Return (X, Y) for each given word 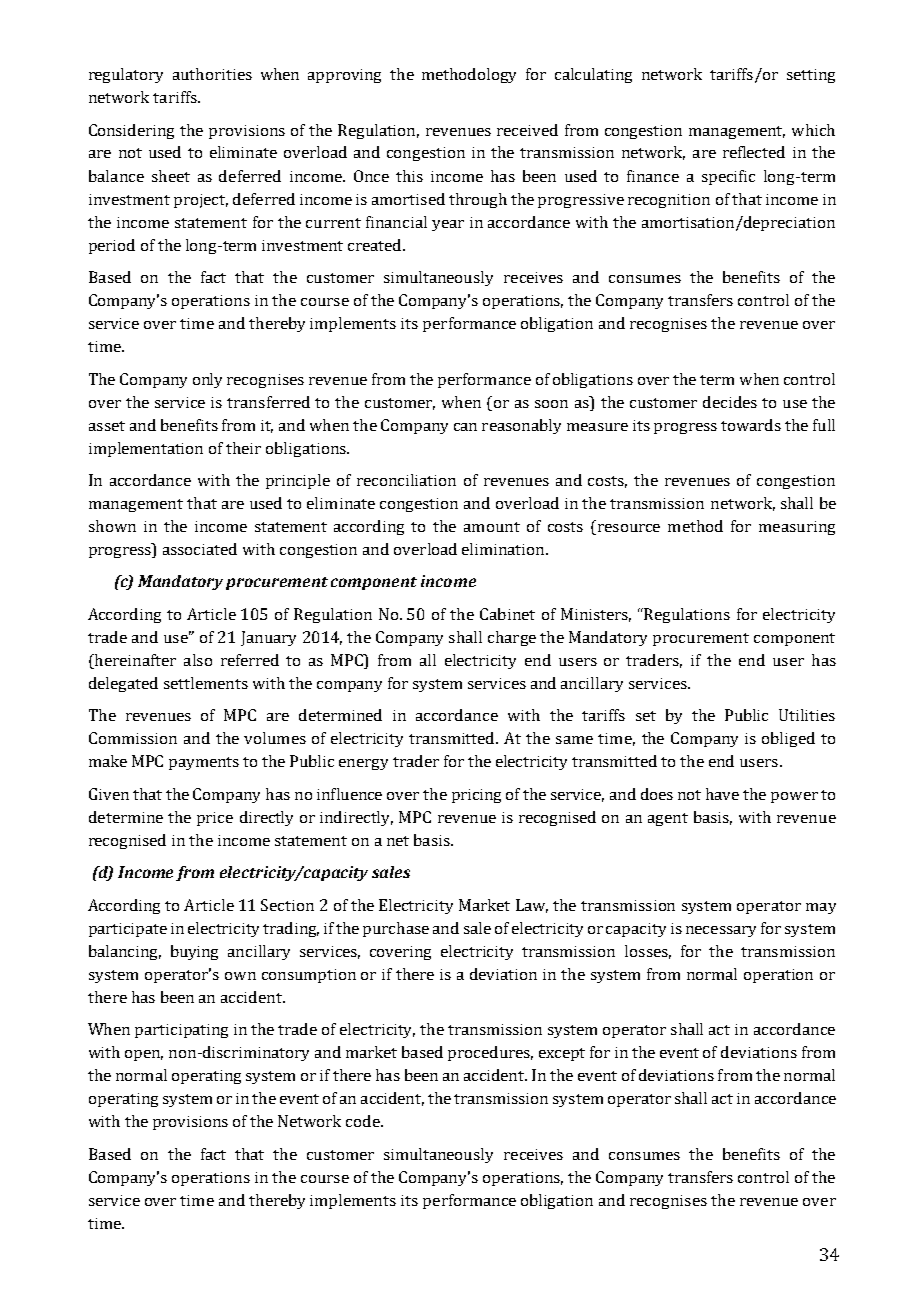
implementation (146, 449)
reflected (754, 152)
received (527, 130)
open (144, 1055)
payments (204, 763)
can (465, 427)
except (562, 1054)
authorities (212, 74)
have (722, 794)
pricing (476, 796)
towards (751, 425)
